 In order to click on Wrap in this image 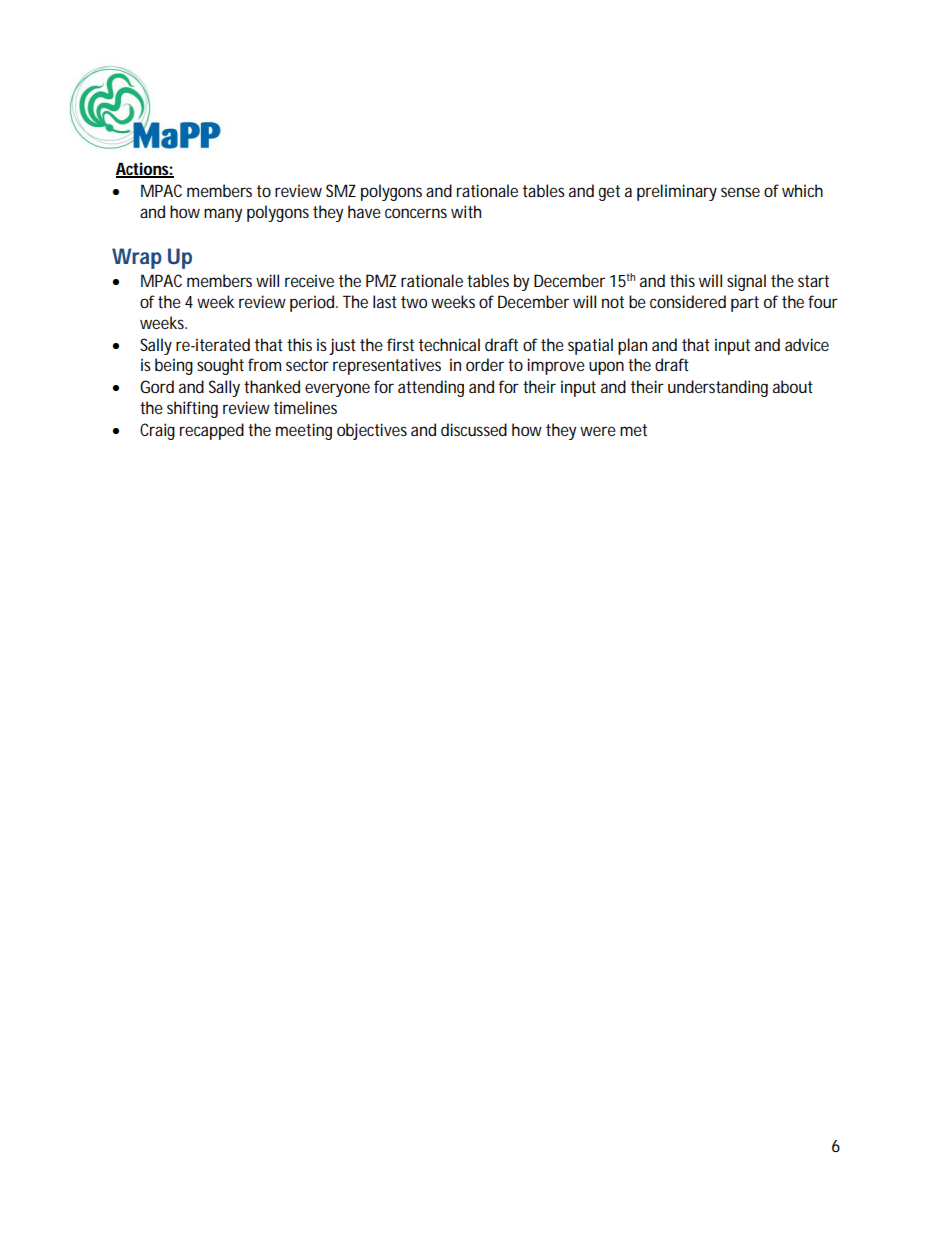, I will do `click(137, 258)`.
